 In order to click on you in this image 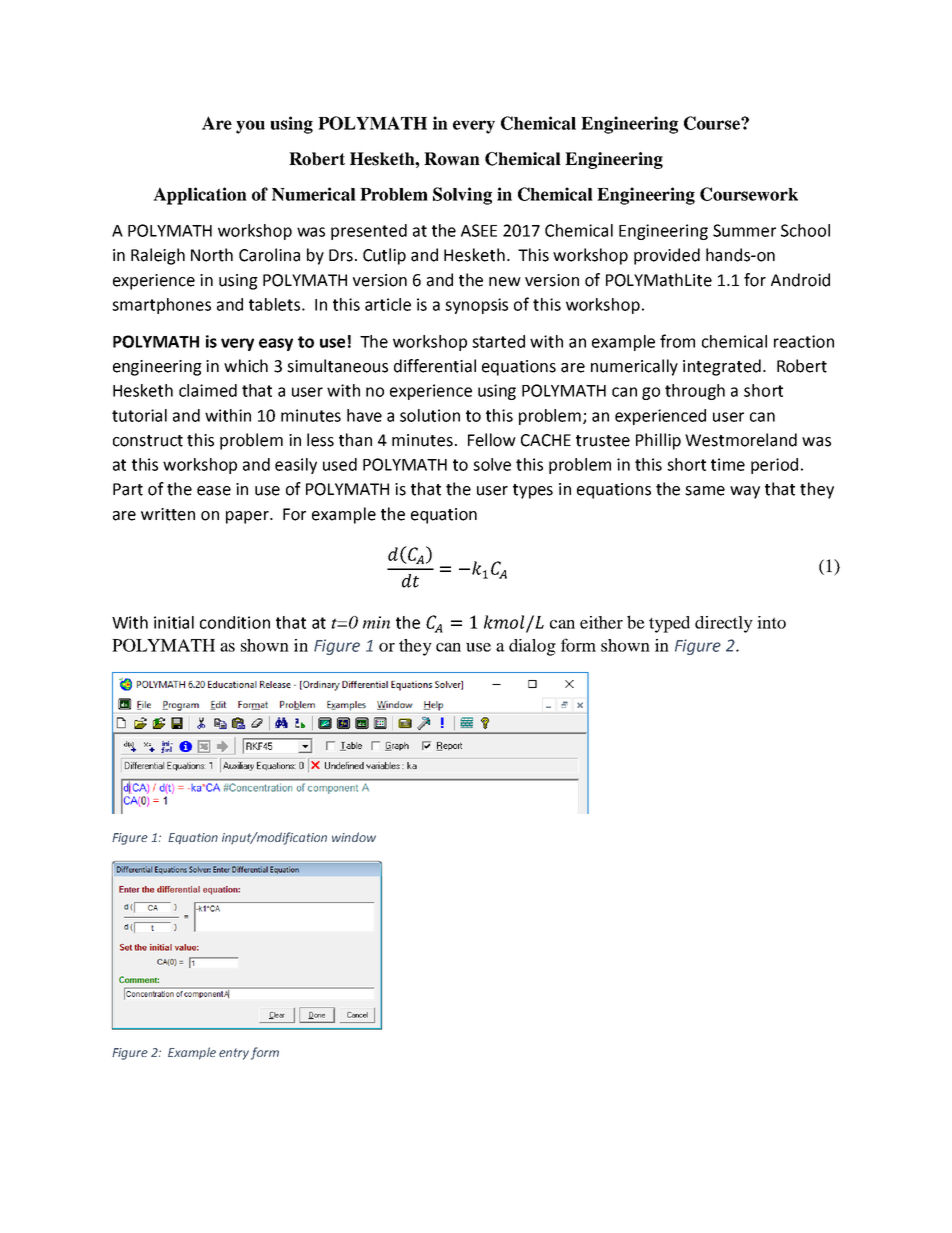, I will do `click(250, 127)`.
